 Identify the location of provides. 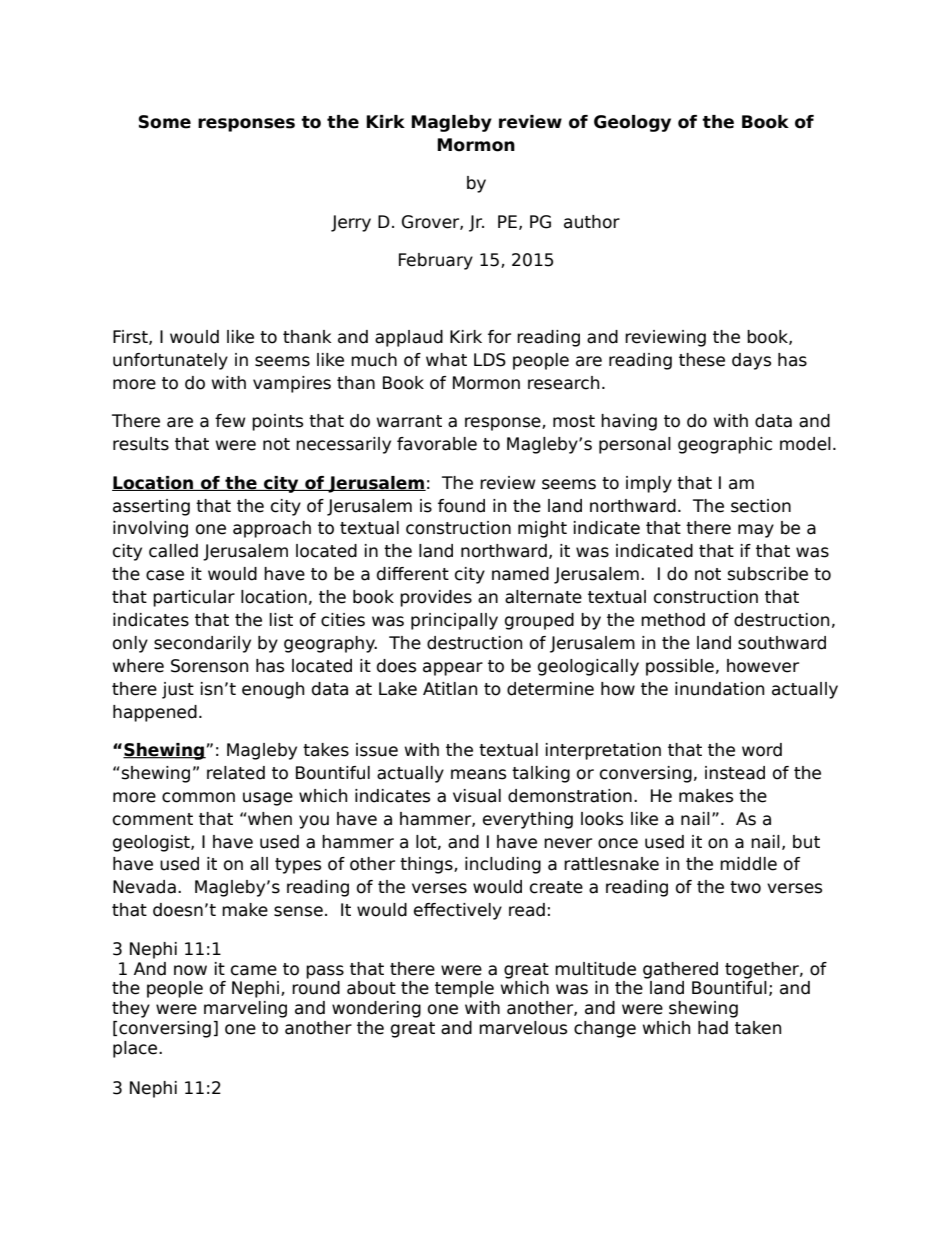
(436, 598).
